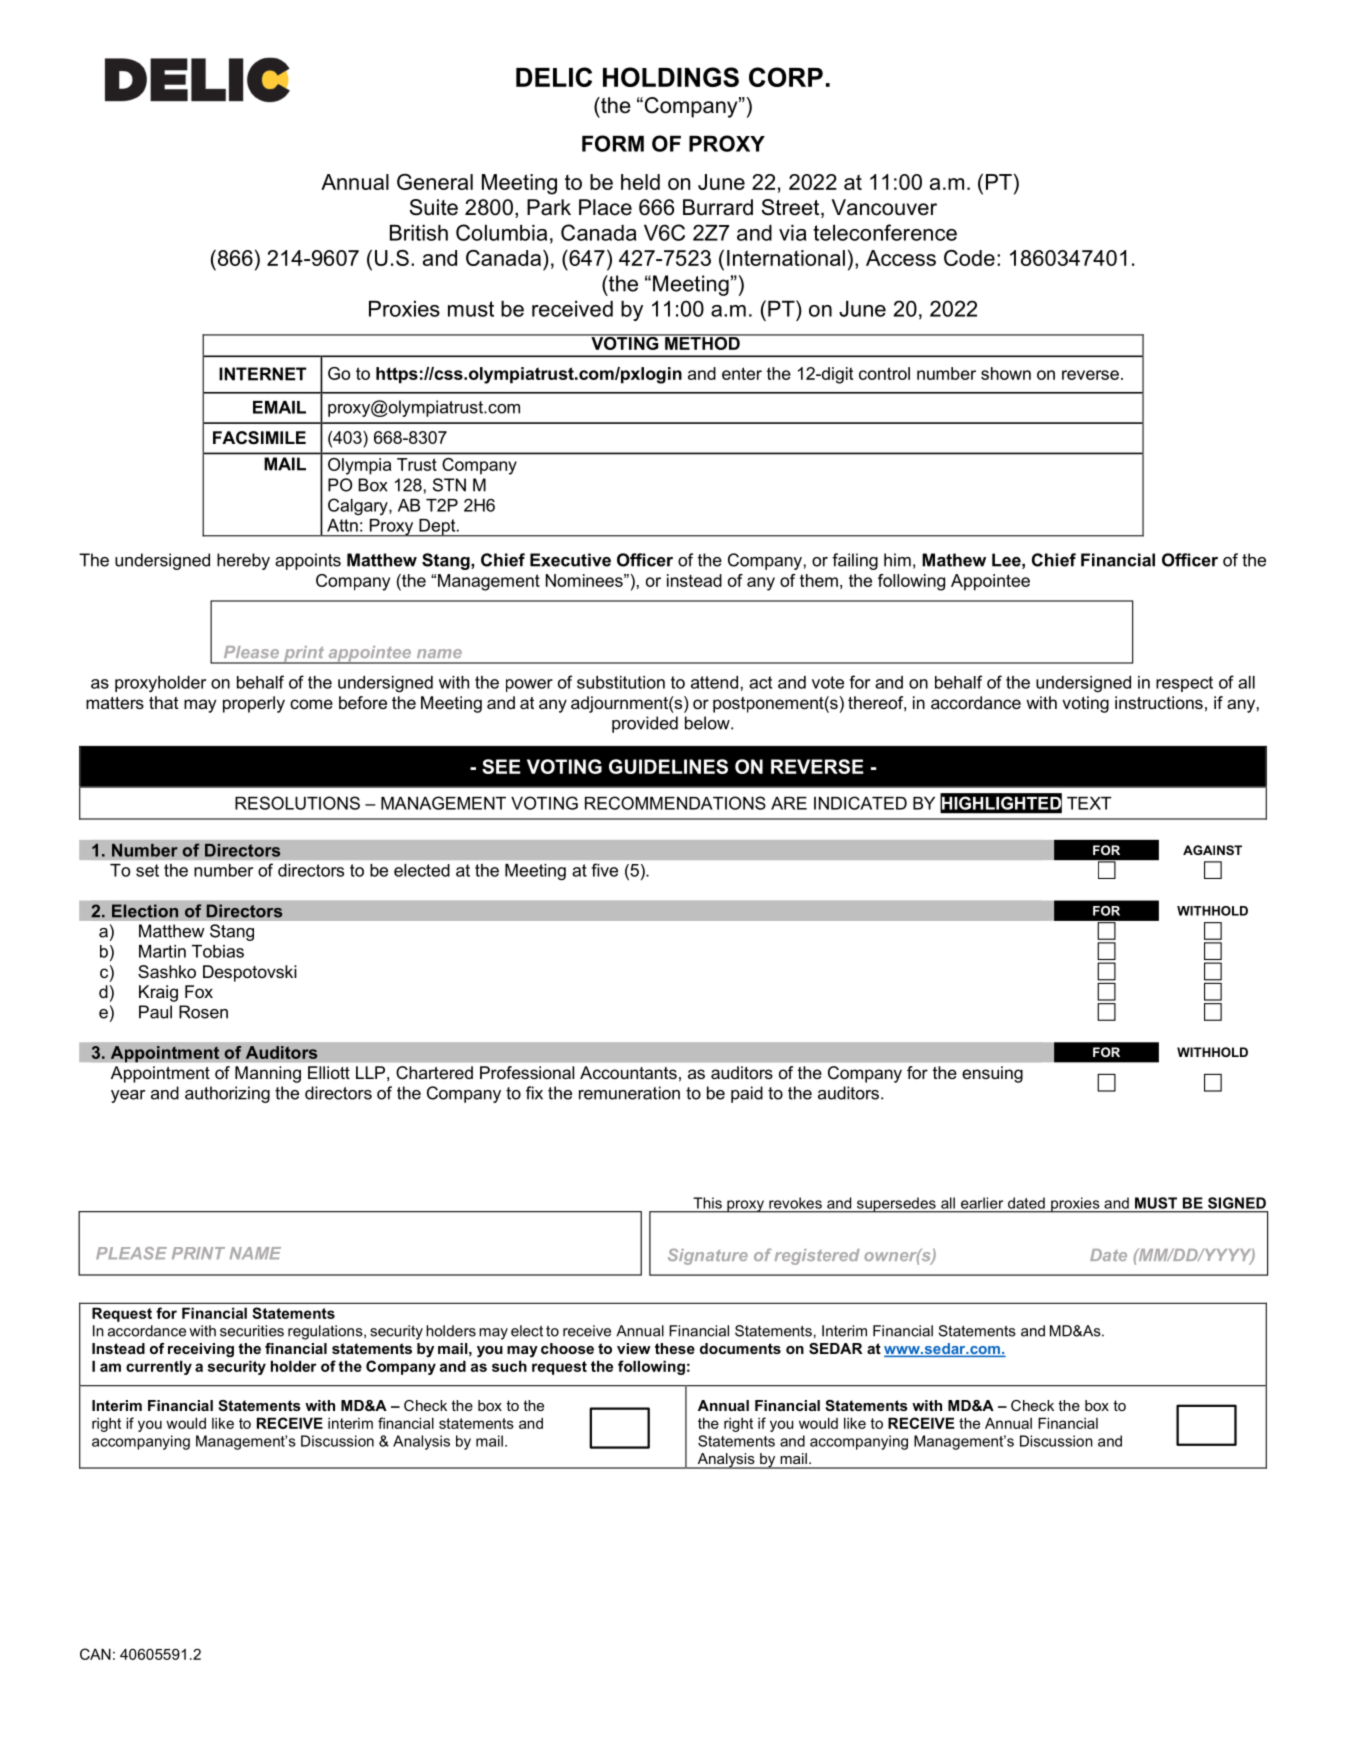 The width and height of the screenshot is (1346, 1742). I want to click on these, so click(675, 1348).
